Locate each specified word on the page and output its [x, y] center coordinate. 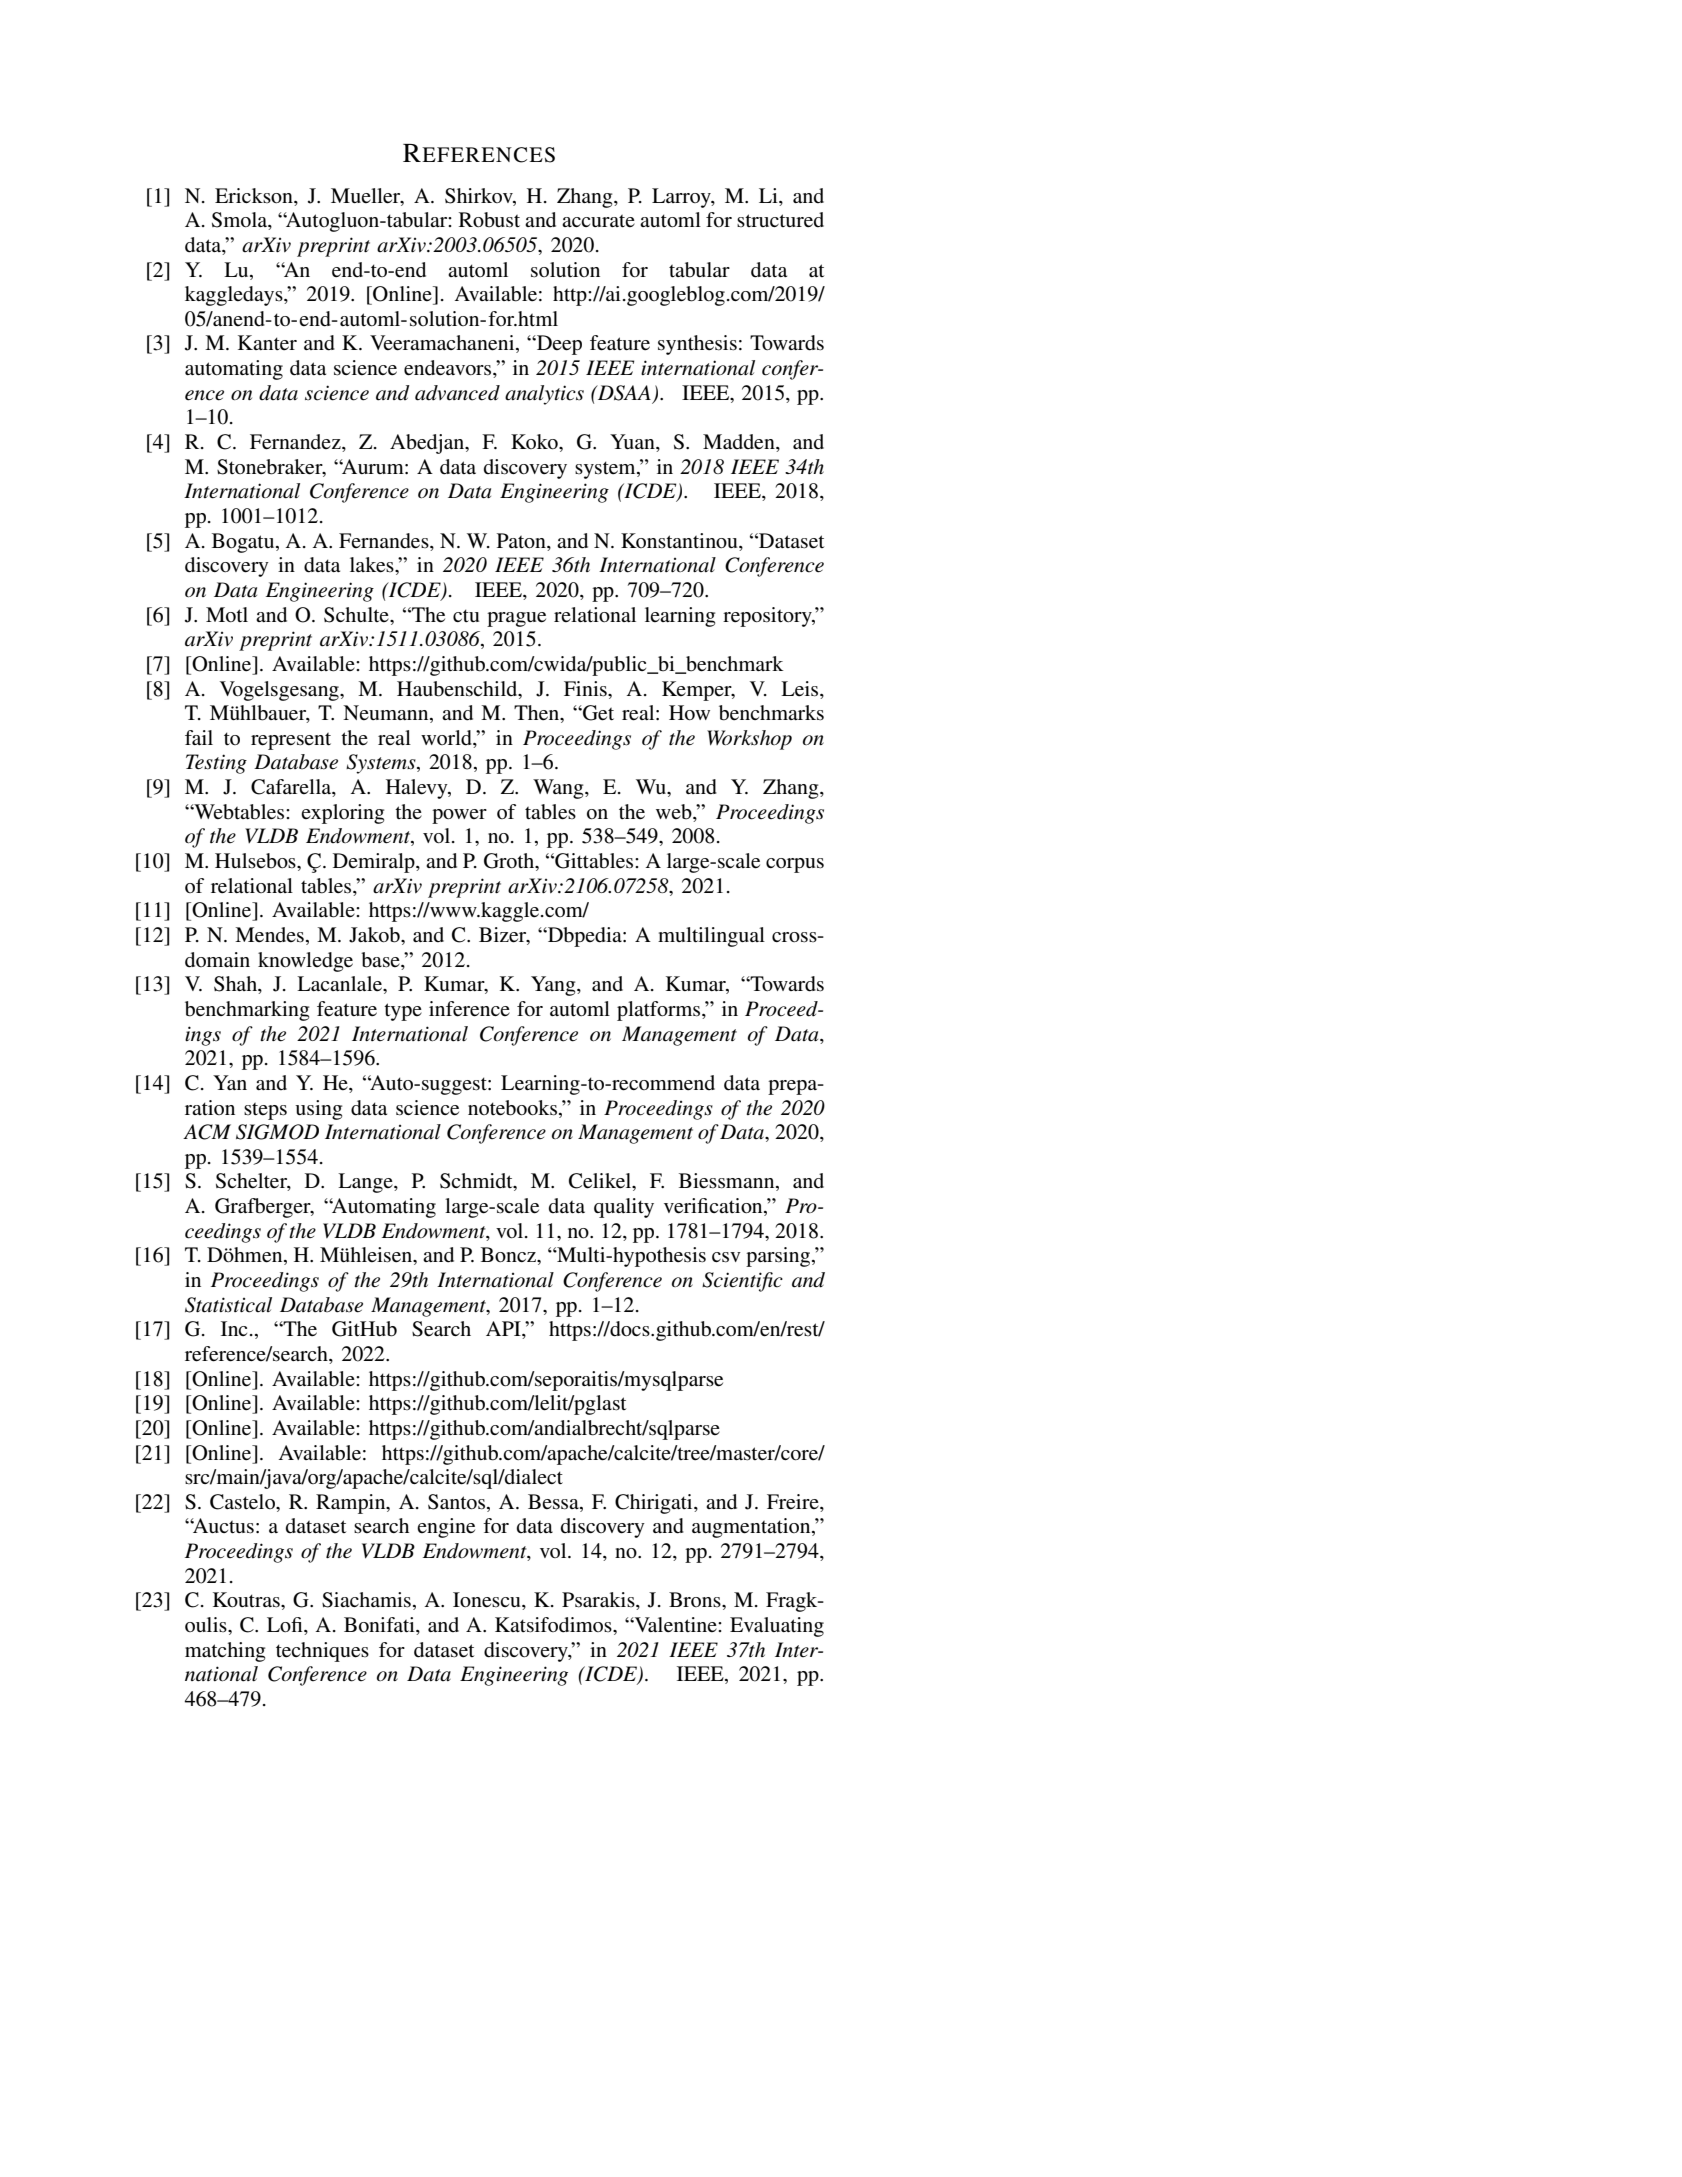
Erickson [255, 195]
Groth [510, 862]
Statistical [228, 1305]
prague [516, 619]
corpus [795, 865]
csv [726, 1257]
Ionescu [488, 1601]
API [504, 1330]
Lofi [286, 1626]
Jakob [375, 935]
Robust [489, 220]
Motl [227, 615]
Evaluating [777, 1627]
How [689, 713]
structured [780, 219]
